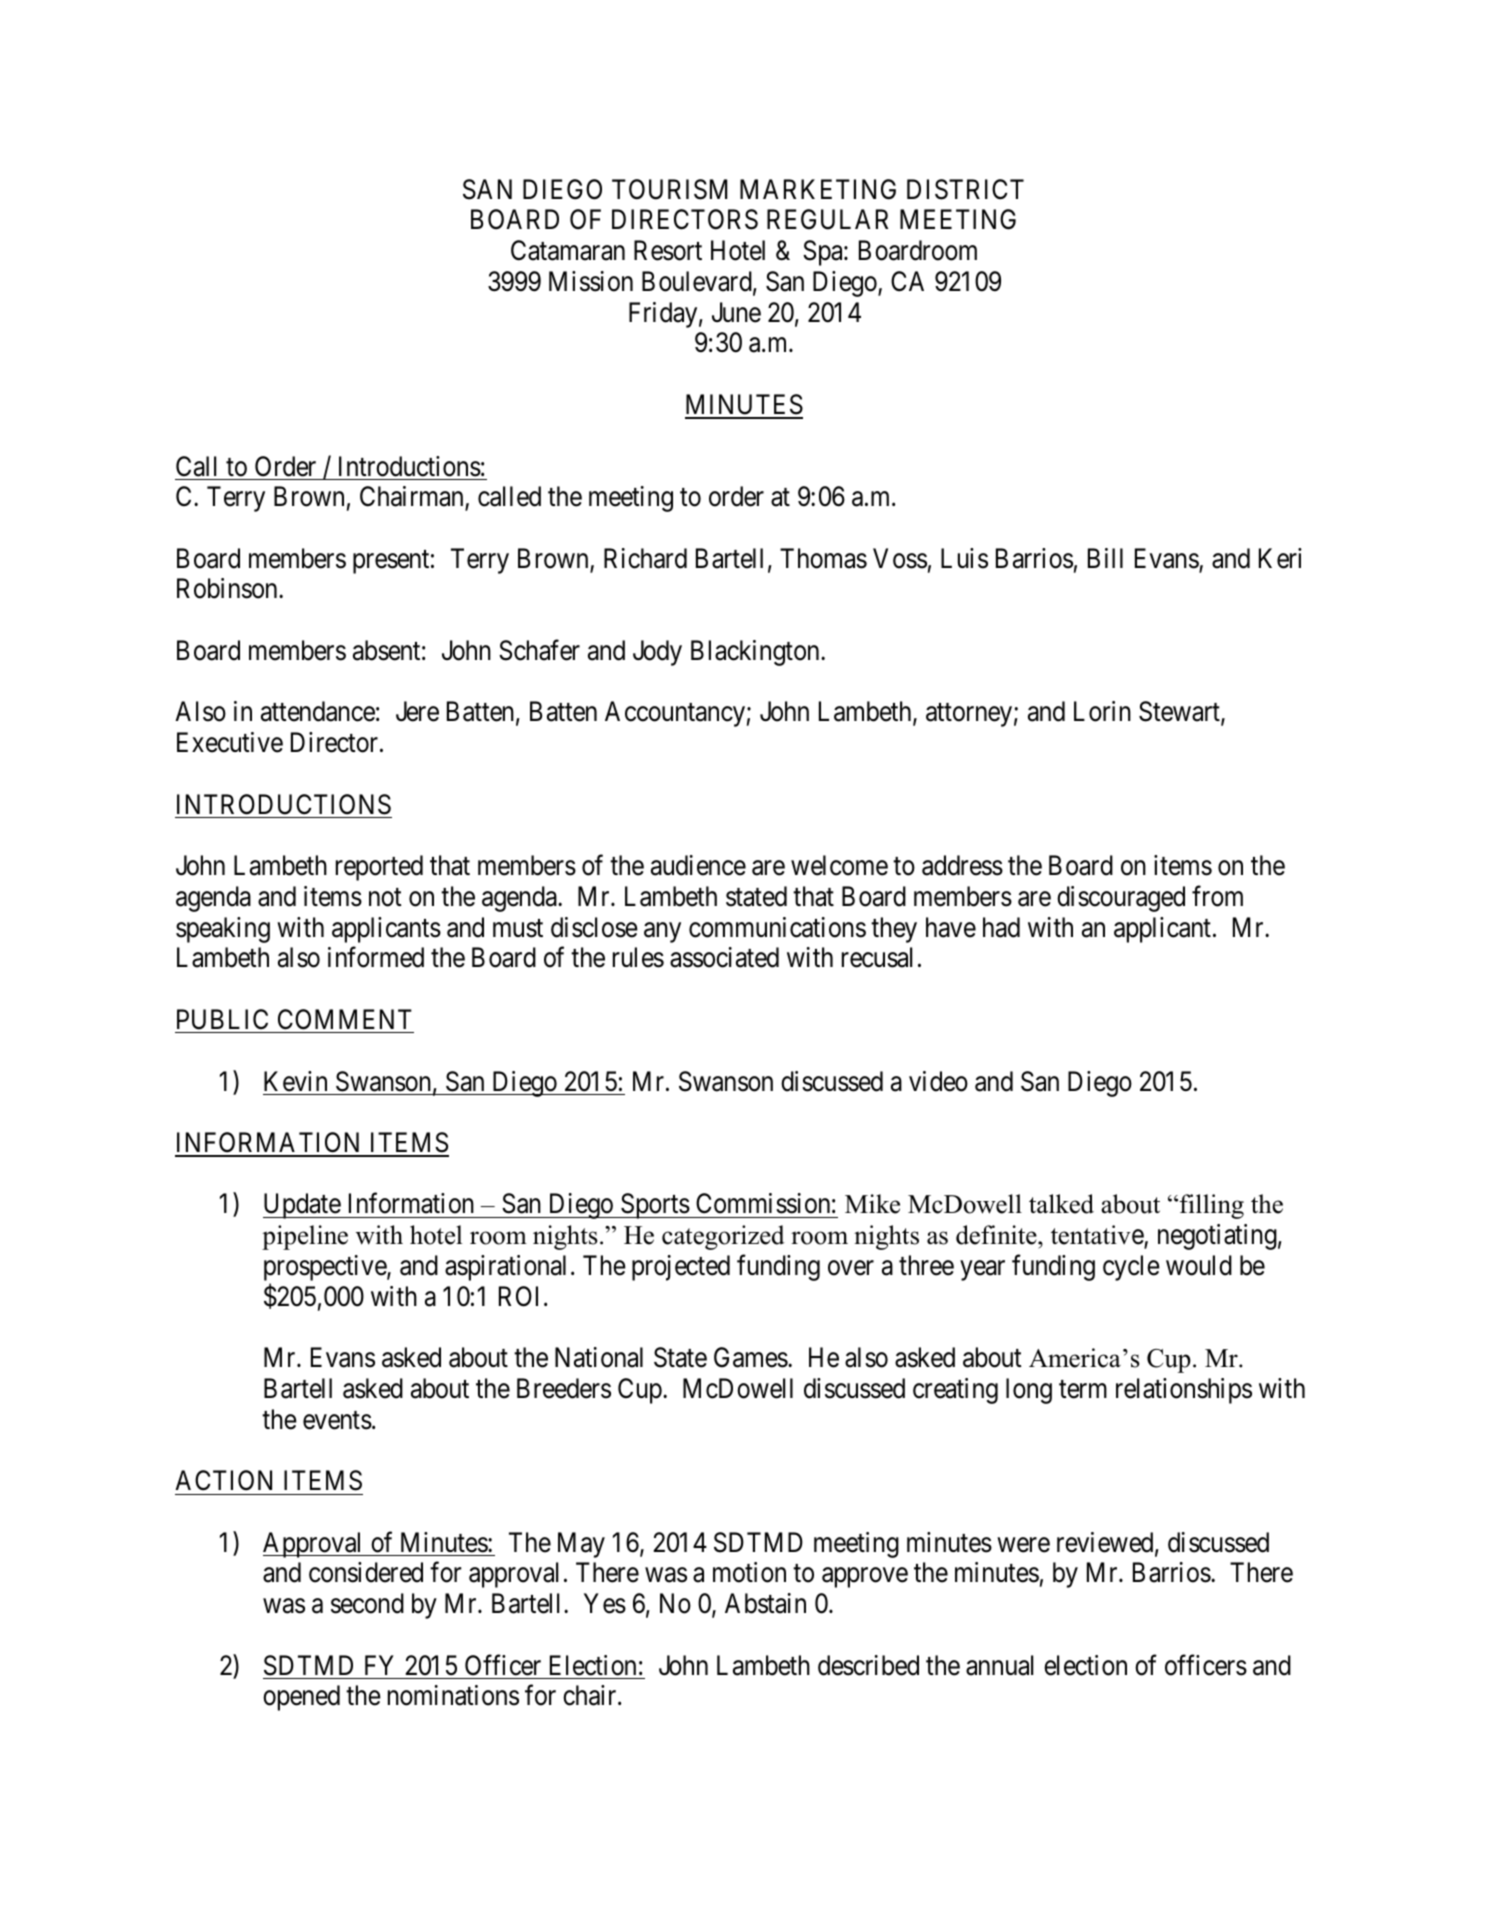 The image size is (1488, 1925). What do you see at coordinates (723, 1237) in the screenshot?
I see `categorized` at bounding box center [723, 1237].
